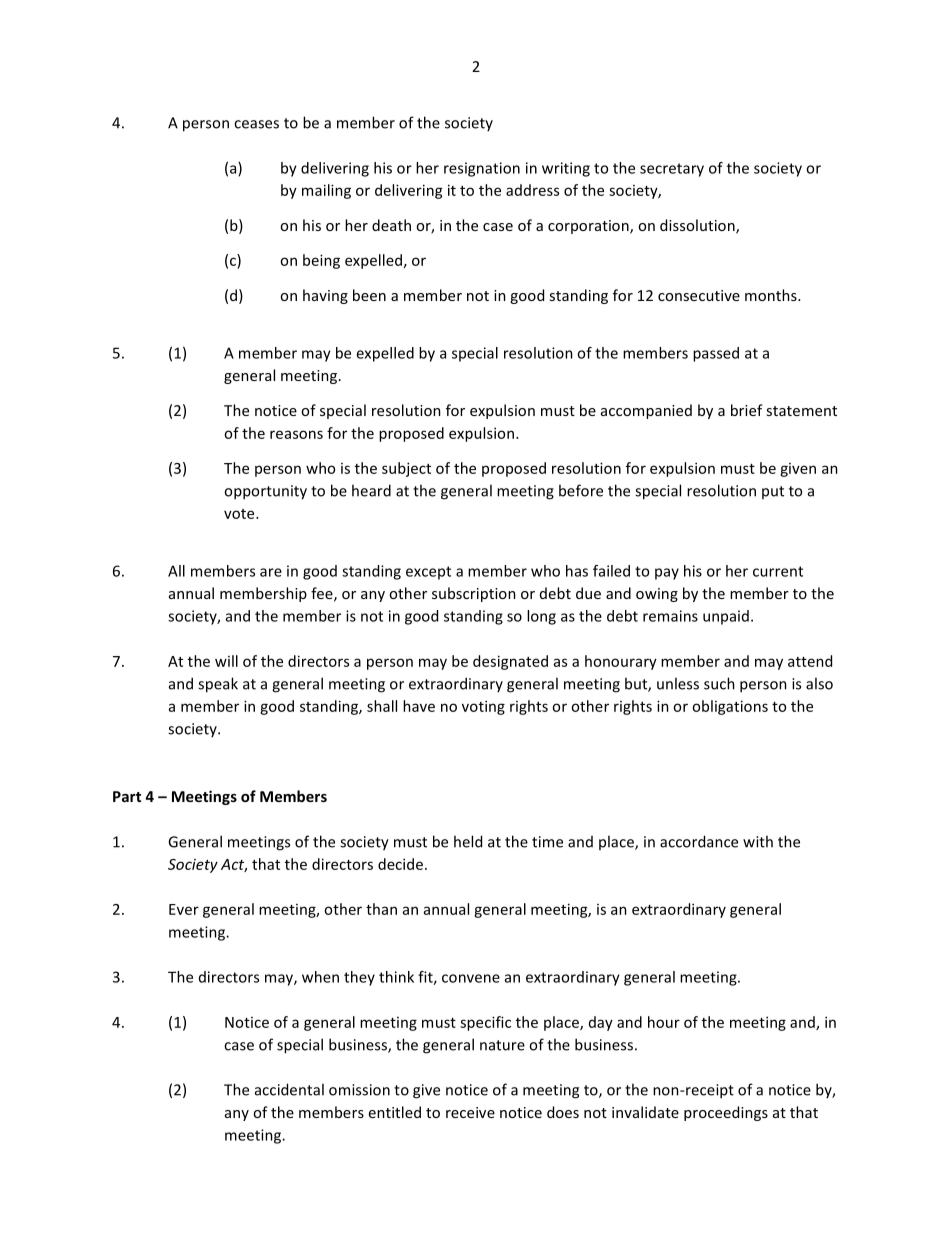 This image has height=1233, width=952. I want to click on subscription, so click(474, 594).
